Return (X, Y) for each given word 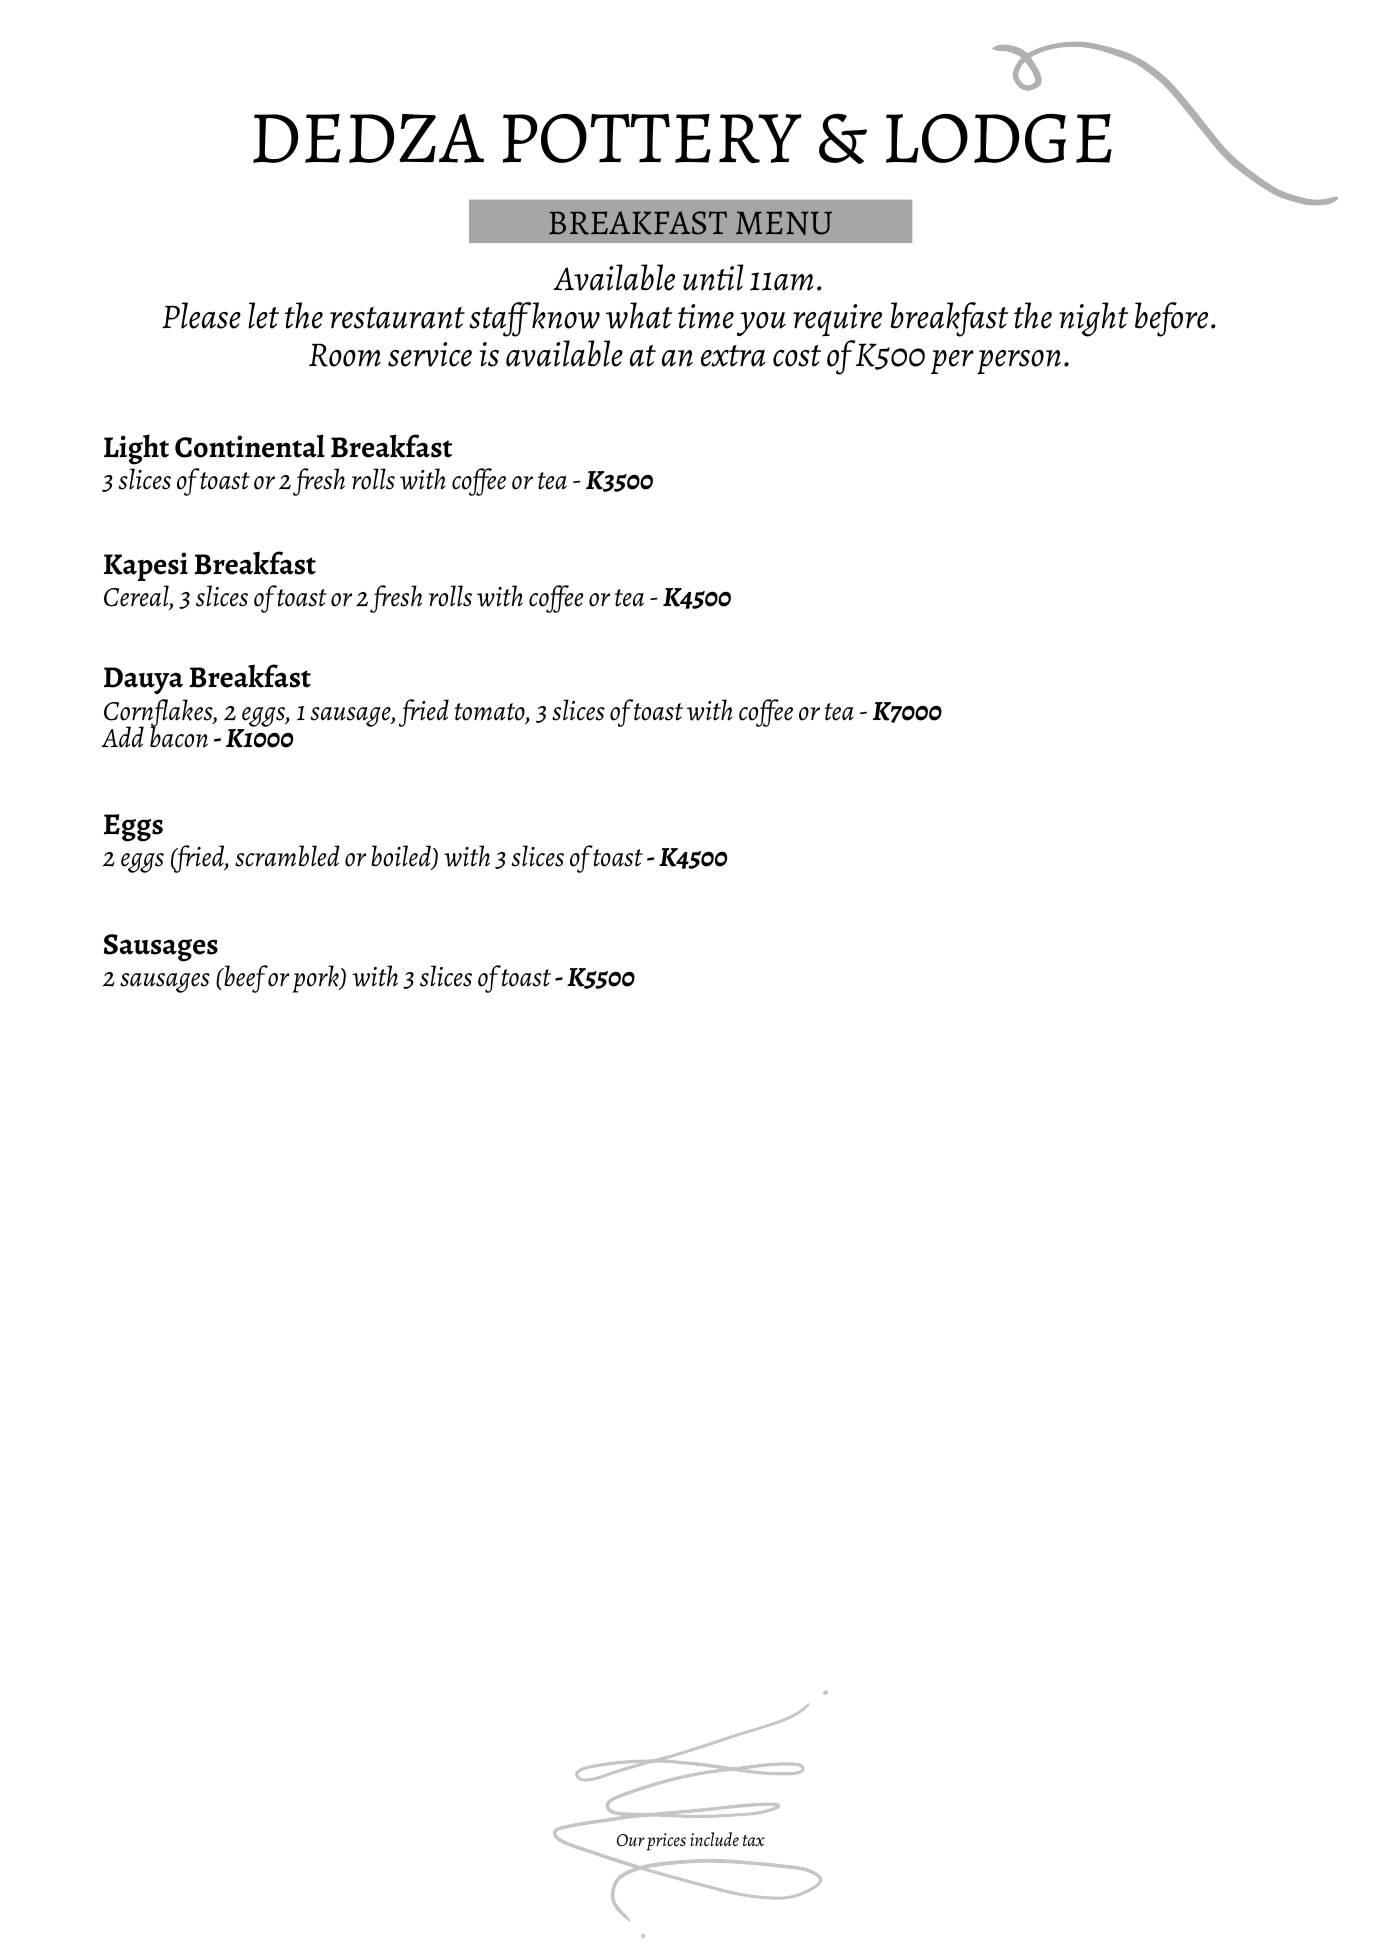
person (1019, 362)
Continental (250, 446)
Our (631, 1840)
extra (733, 356)
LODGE (999, 138)
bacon (179, 736)
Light (136, 449)
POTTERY (652, 138)
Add (122, 737)
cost (797, 356)
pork (316, 979)
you (761, 324)
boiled (402, 857)
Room (345, 355)
